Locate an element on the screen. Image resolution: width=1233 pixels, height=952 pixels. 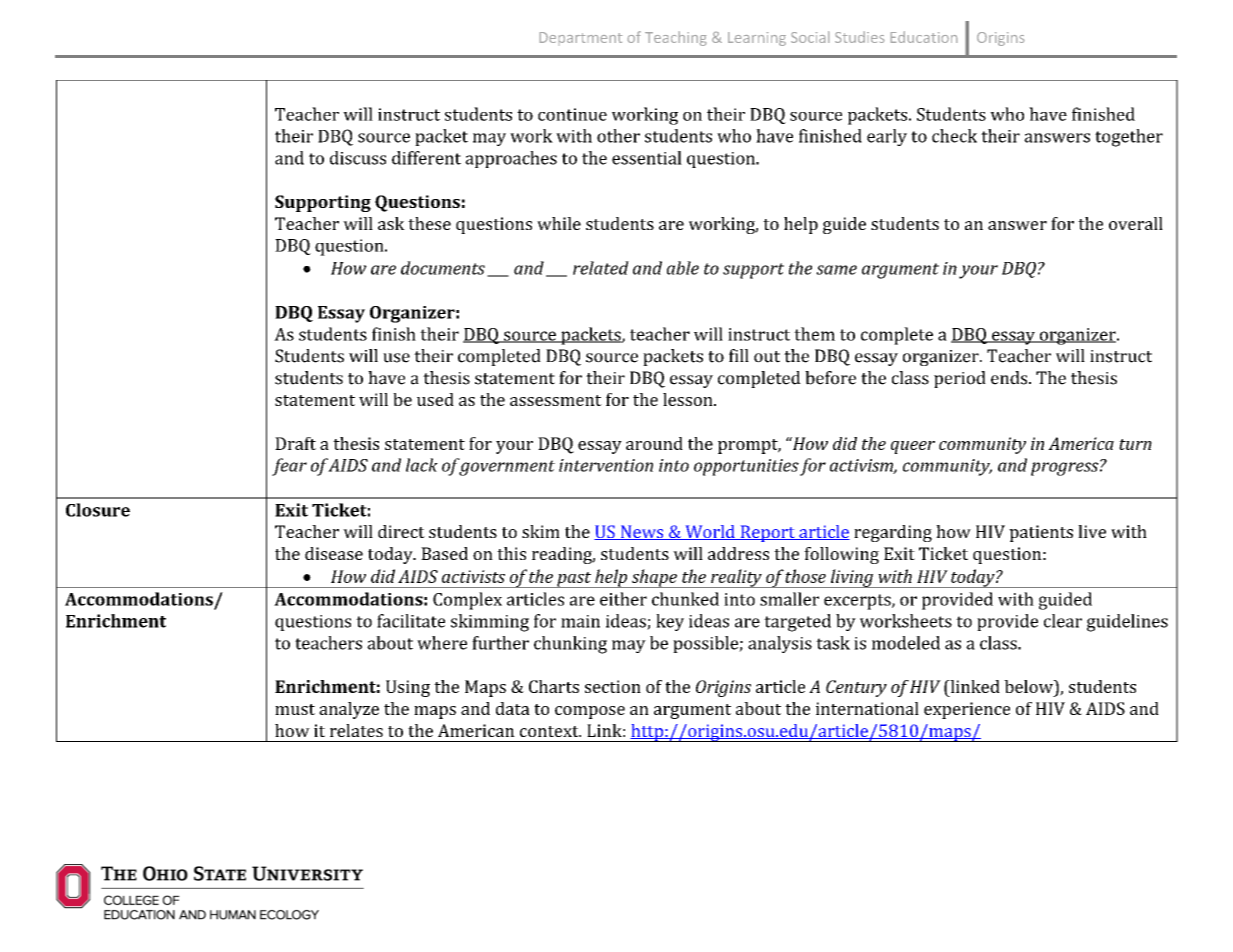
assessment is located at coordinates (556, 400).
